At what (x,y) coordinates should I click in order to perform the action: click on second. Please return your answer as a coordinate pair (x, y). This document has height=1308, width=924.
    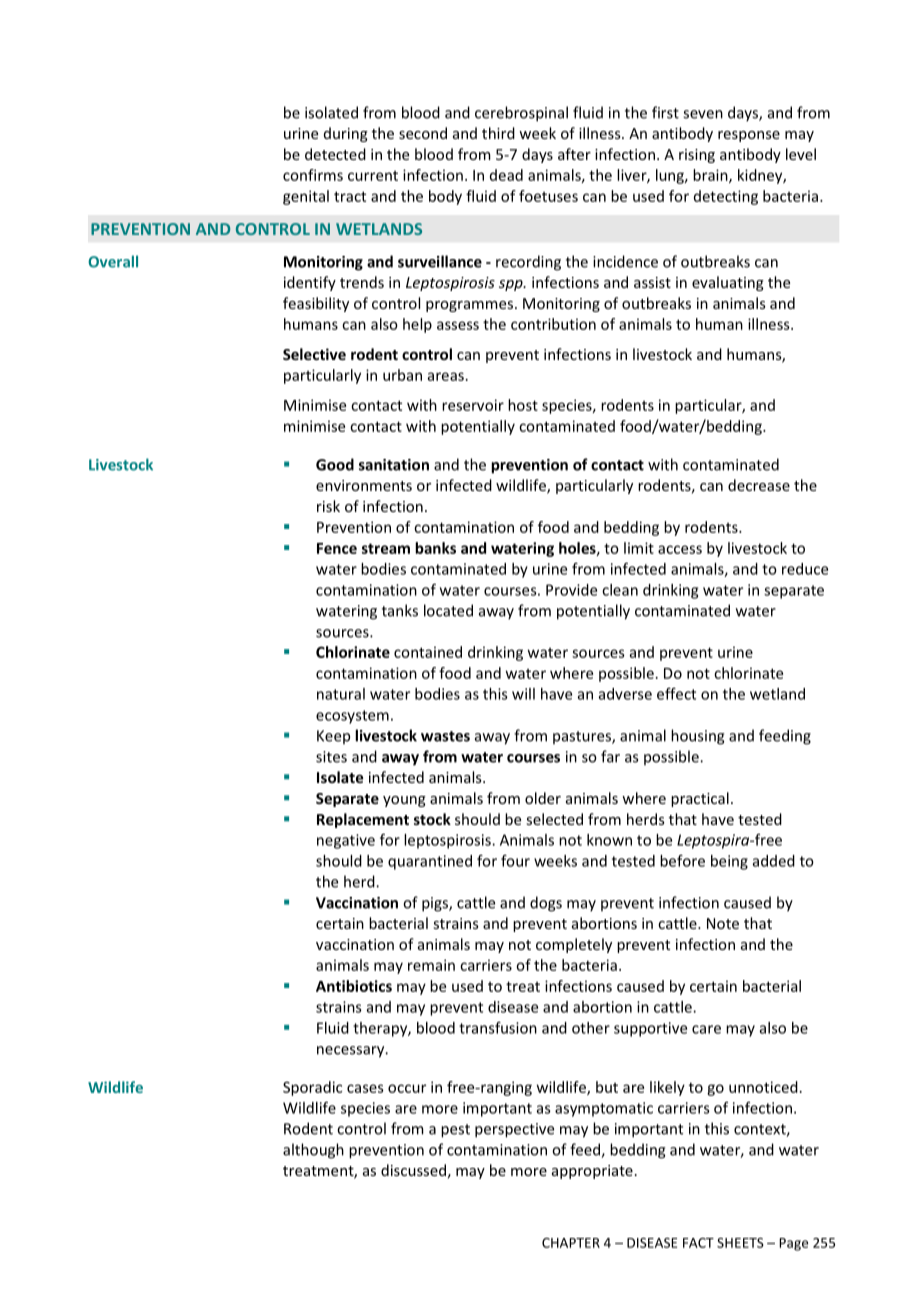
    Looking at the image, I should click on (423, 133).
